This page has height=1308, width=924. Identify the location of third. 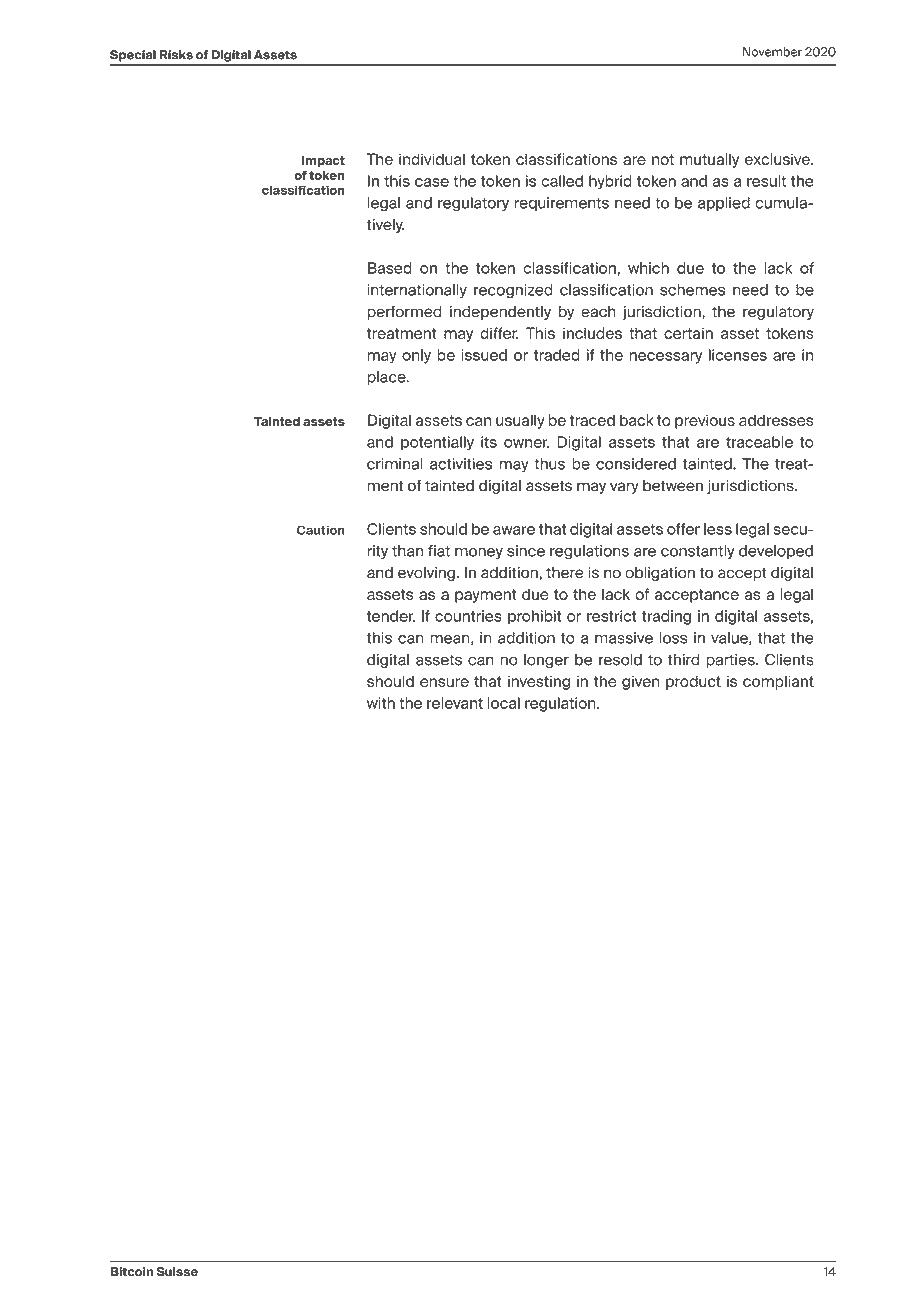
(683, 660).
